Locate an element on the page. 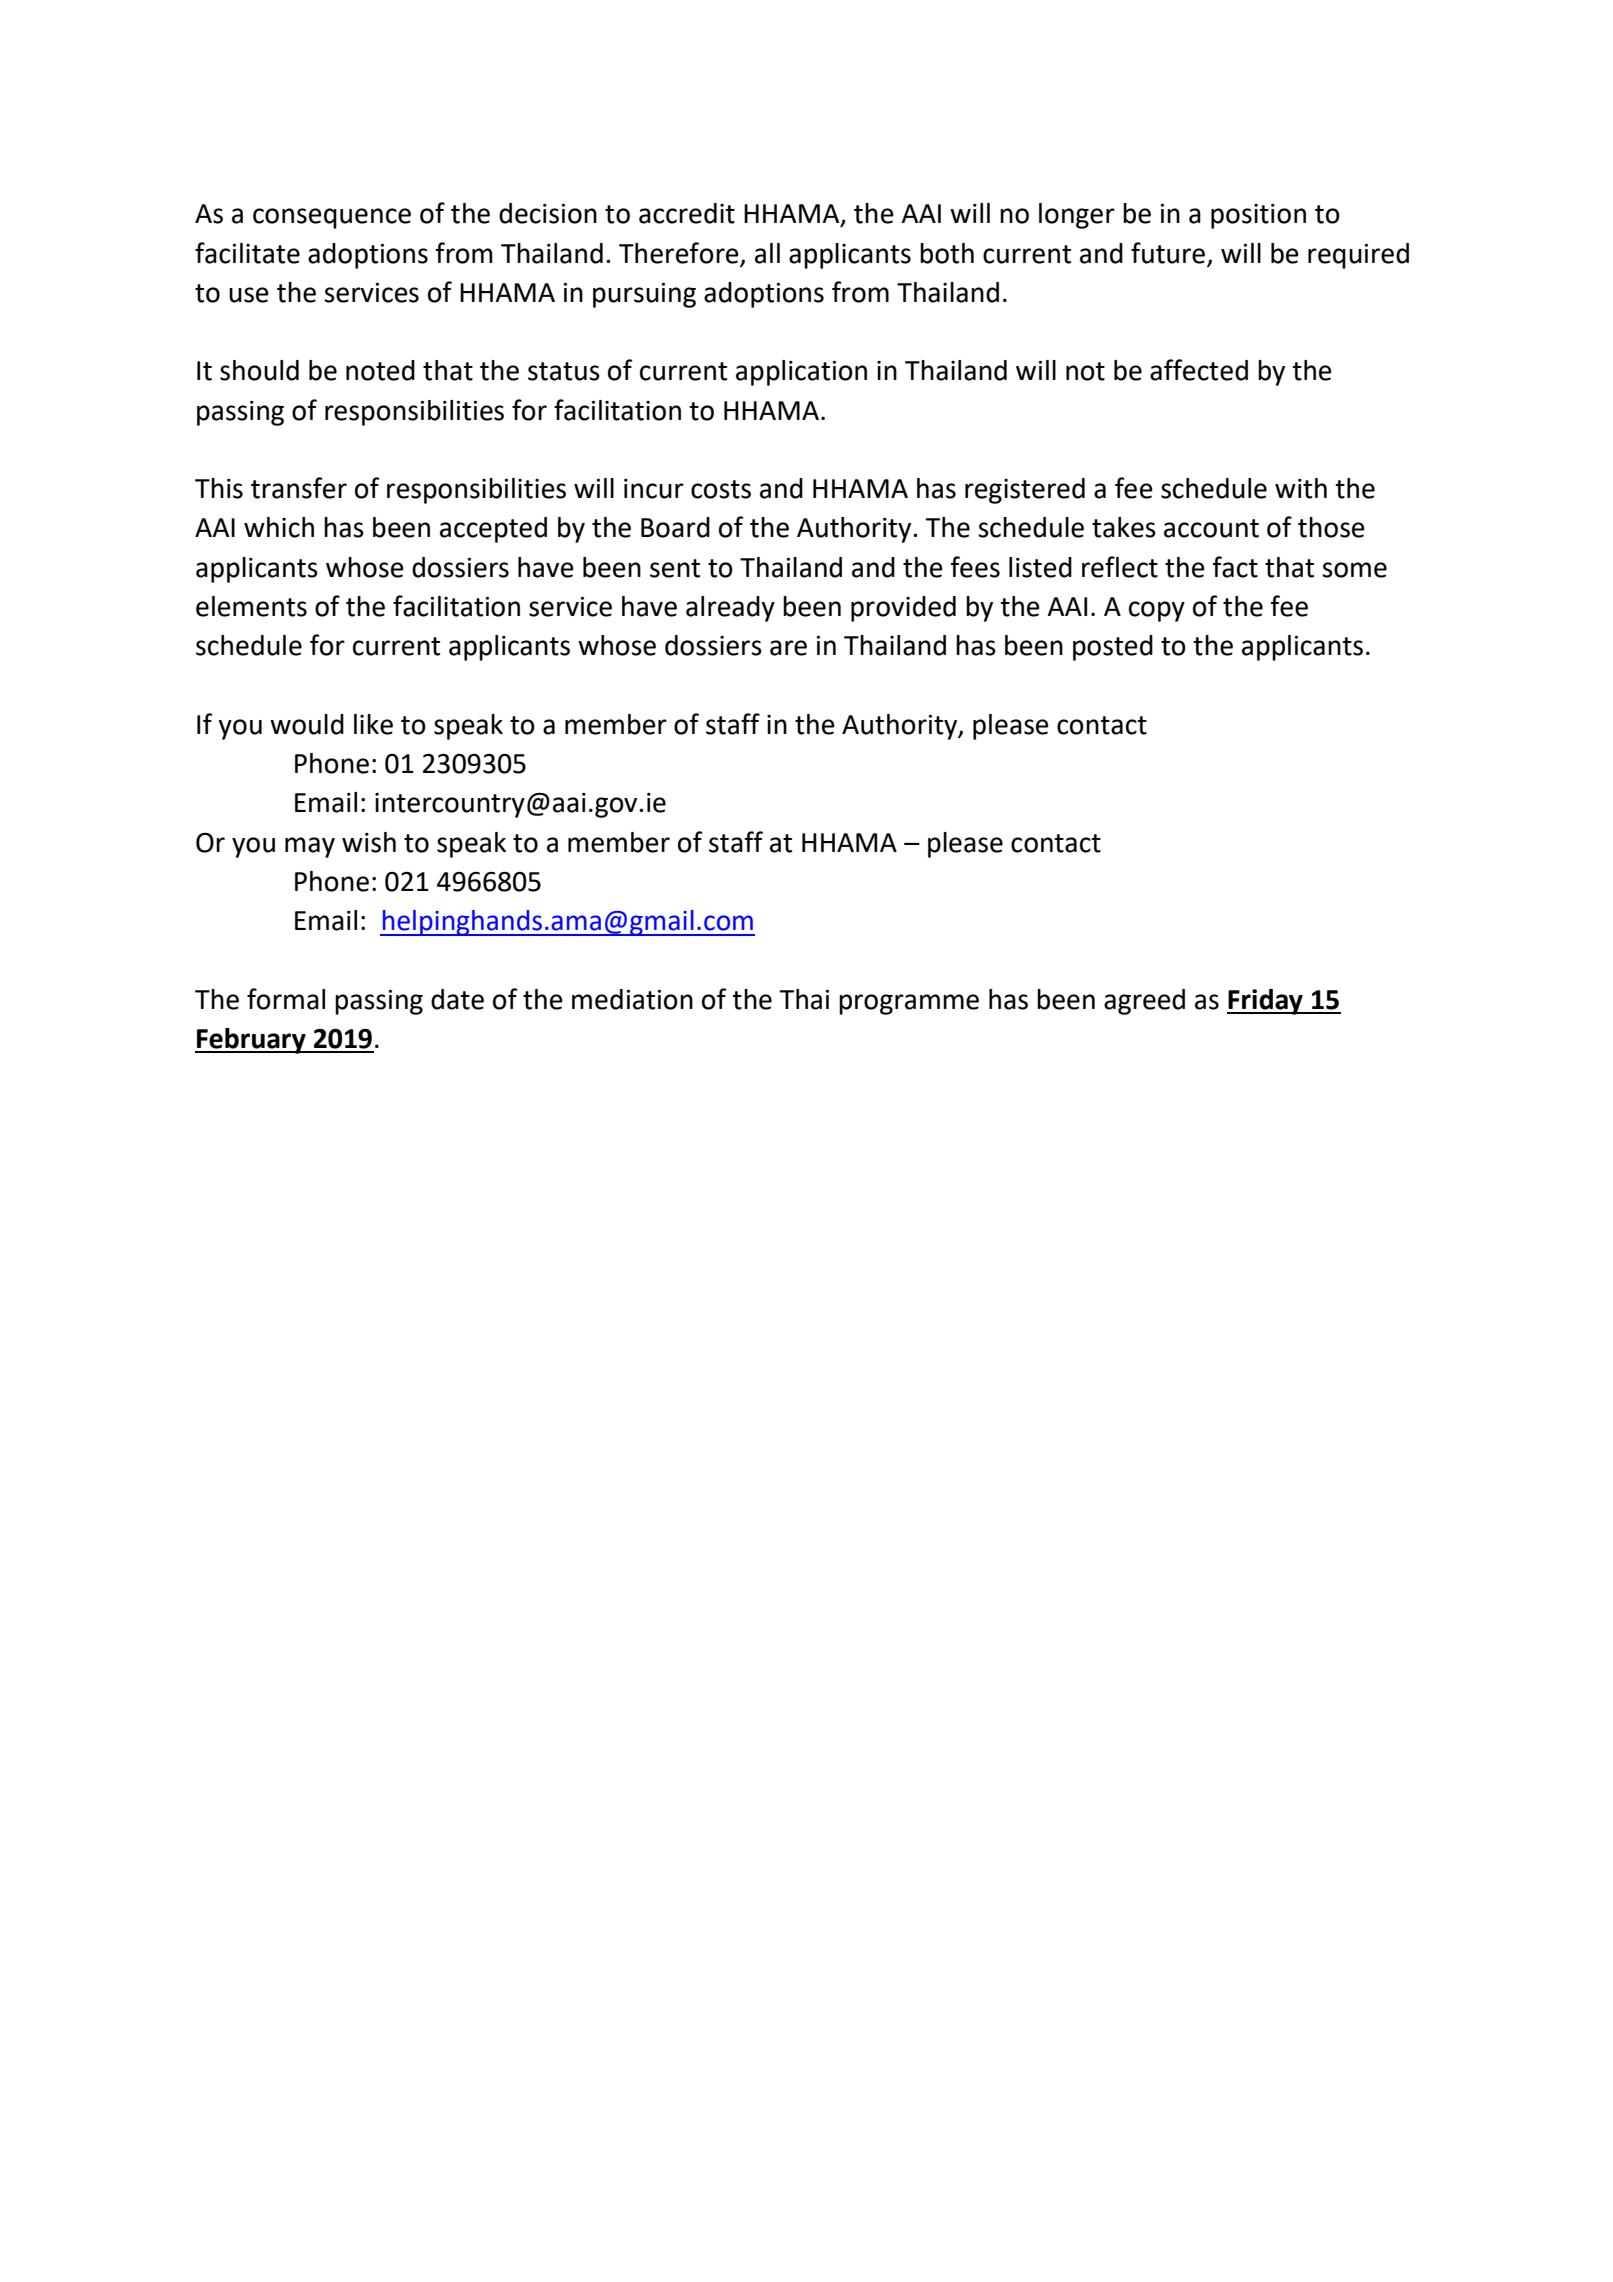 Image resolution: width=1613 pixels, height=2282 pixels. wish is located at coordinates (369, 842).
